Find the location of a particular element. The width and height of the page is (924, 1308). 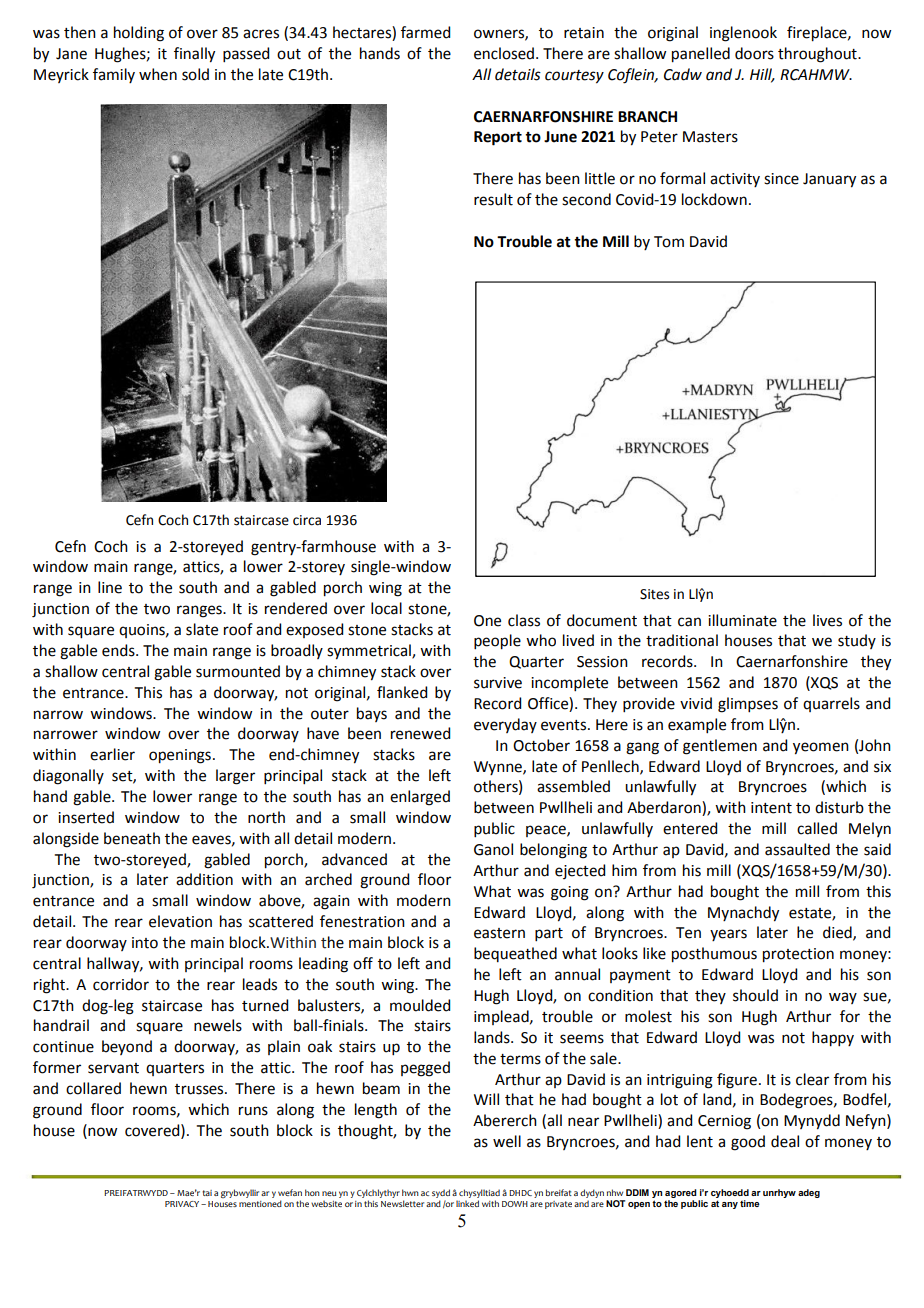

everyday is located at coordinates (505, 725).
